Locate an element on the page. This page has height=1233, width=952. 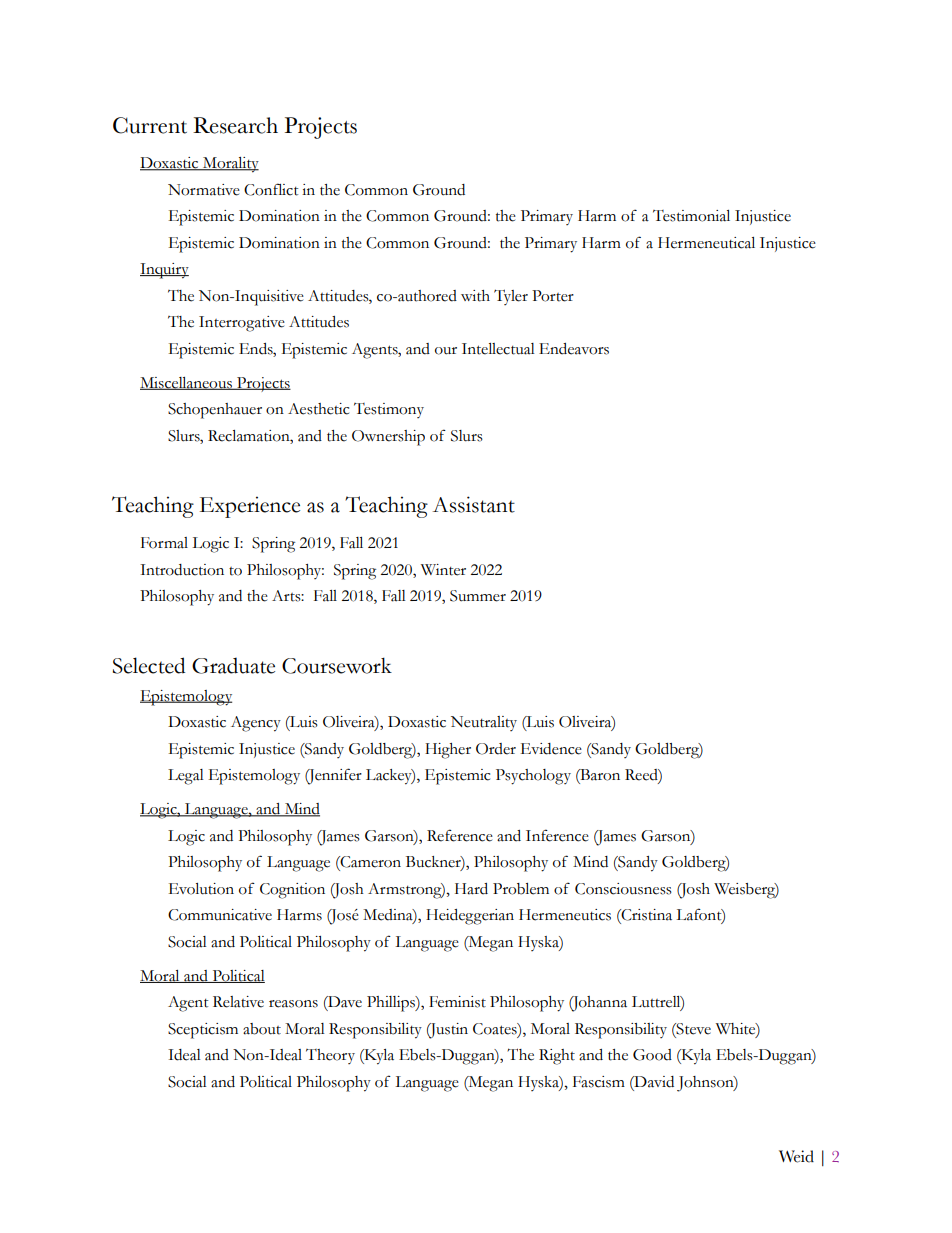
Reference is located at coordinates (460, 835).
